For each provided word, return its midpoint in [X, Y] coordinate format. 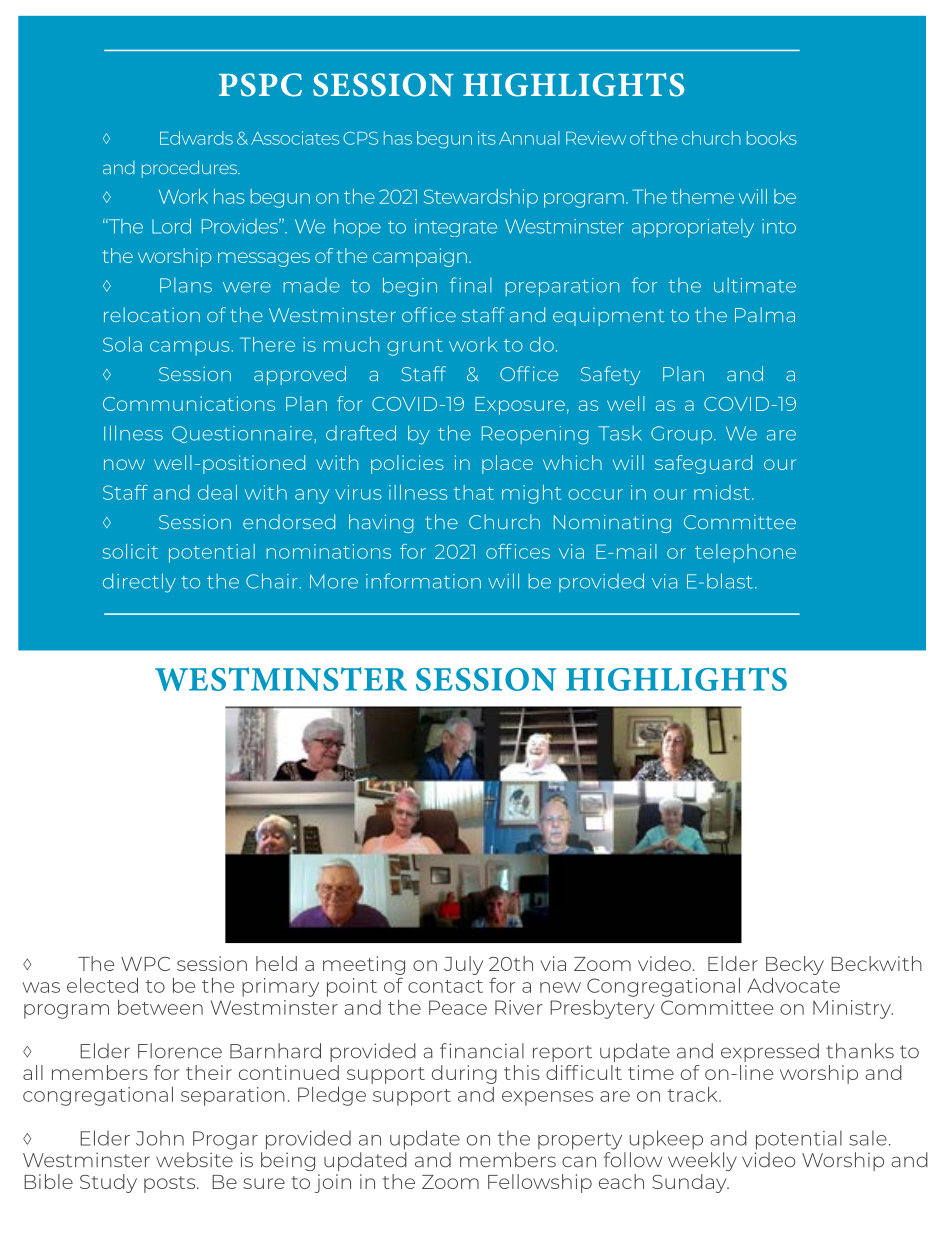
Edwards [196, 138]
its [487, 138]
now [124, 464]
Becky [795, 965]
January [743, 50]
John [160, 1138]
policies [407, 464]
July [463, 965]
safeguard [703, 464]
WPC [145, 964]
